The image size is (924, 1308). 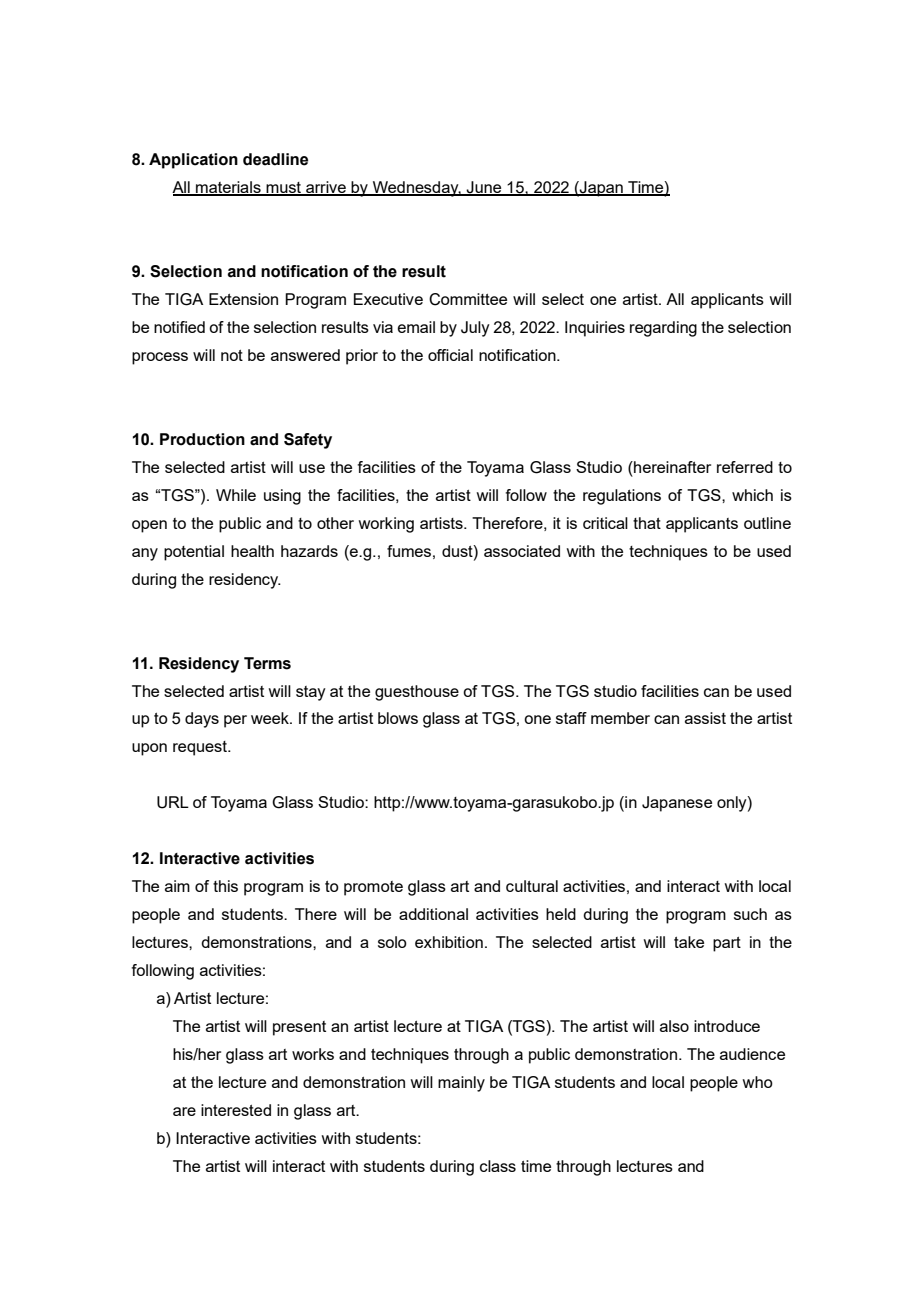 I want to click on class, so click(x=498, y=1166).
